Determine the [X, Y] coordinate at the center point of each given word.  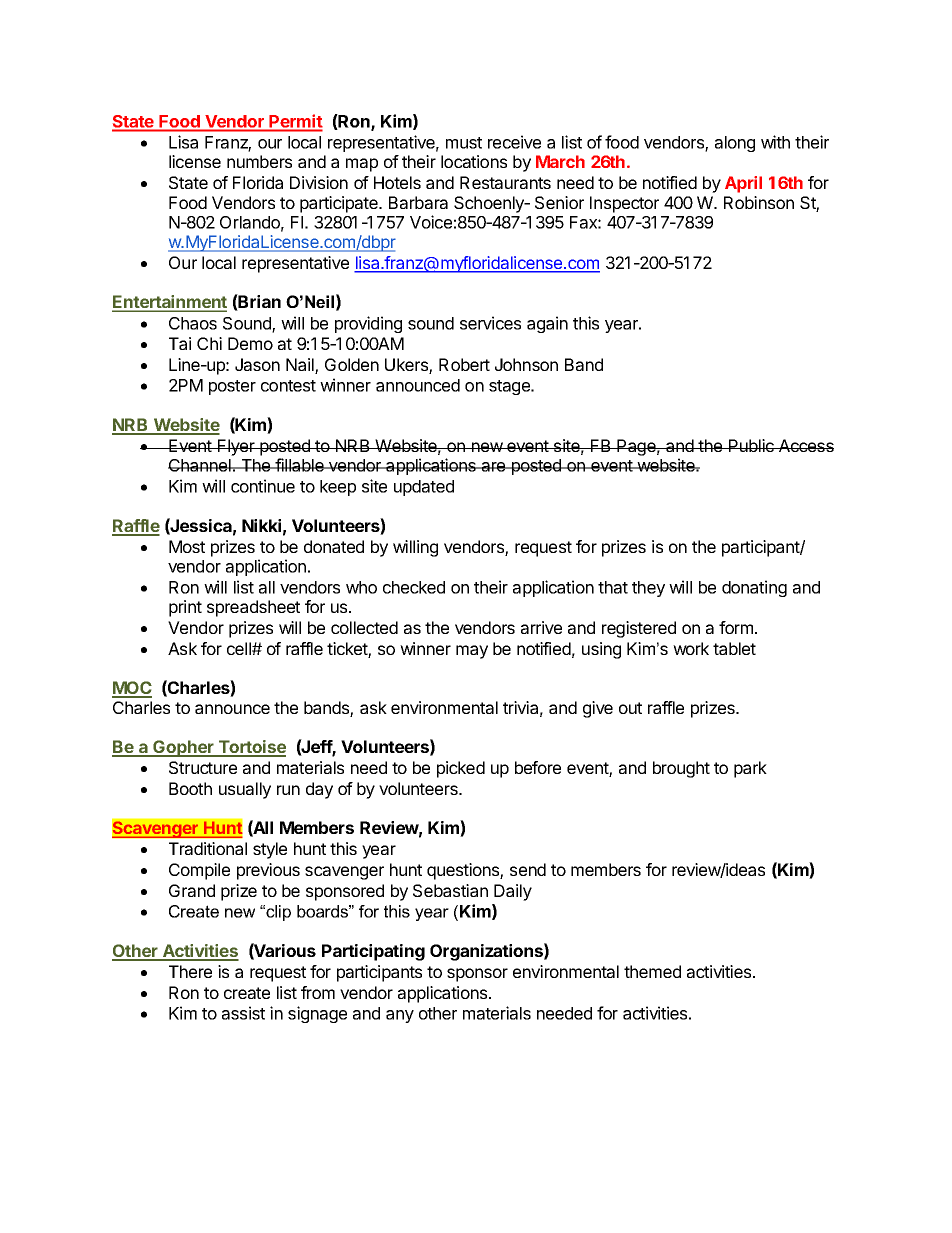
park [750, 769]
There [190, 971]
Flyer [236, 447]
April [743, 184]
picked [461, 769]
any [400, 1016]
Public [751, 445]
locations [474, 161]
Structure [203, 767]
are [493, 467]
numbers [259, 161]
